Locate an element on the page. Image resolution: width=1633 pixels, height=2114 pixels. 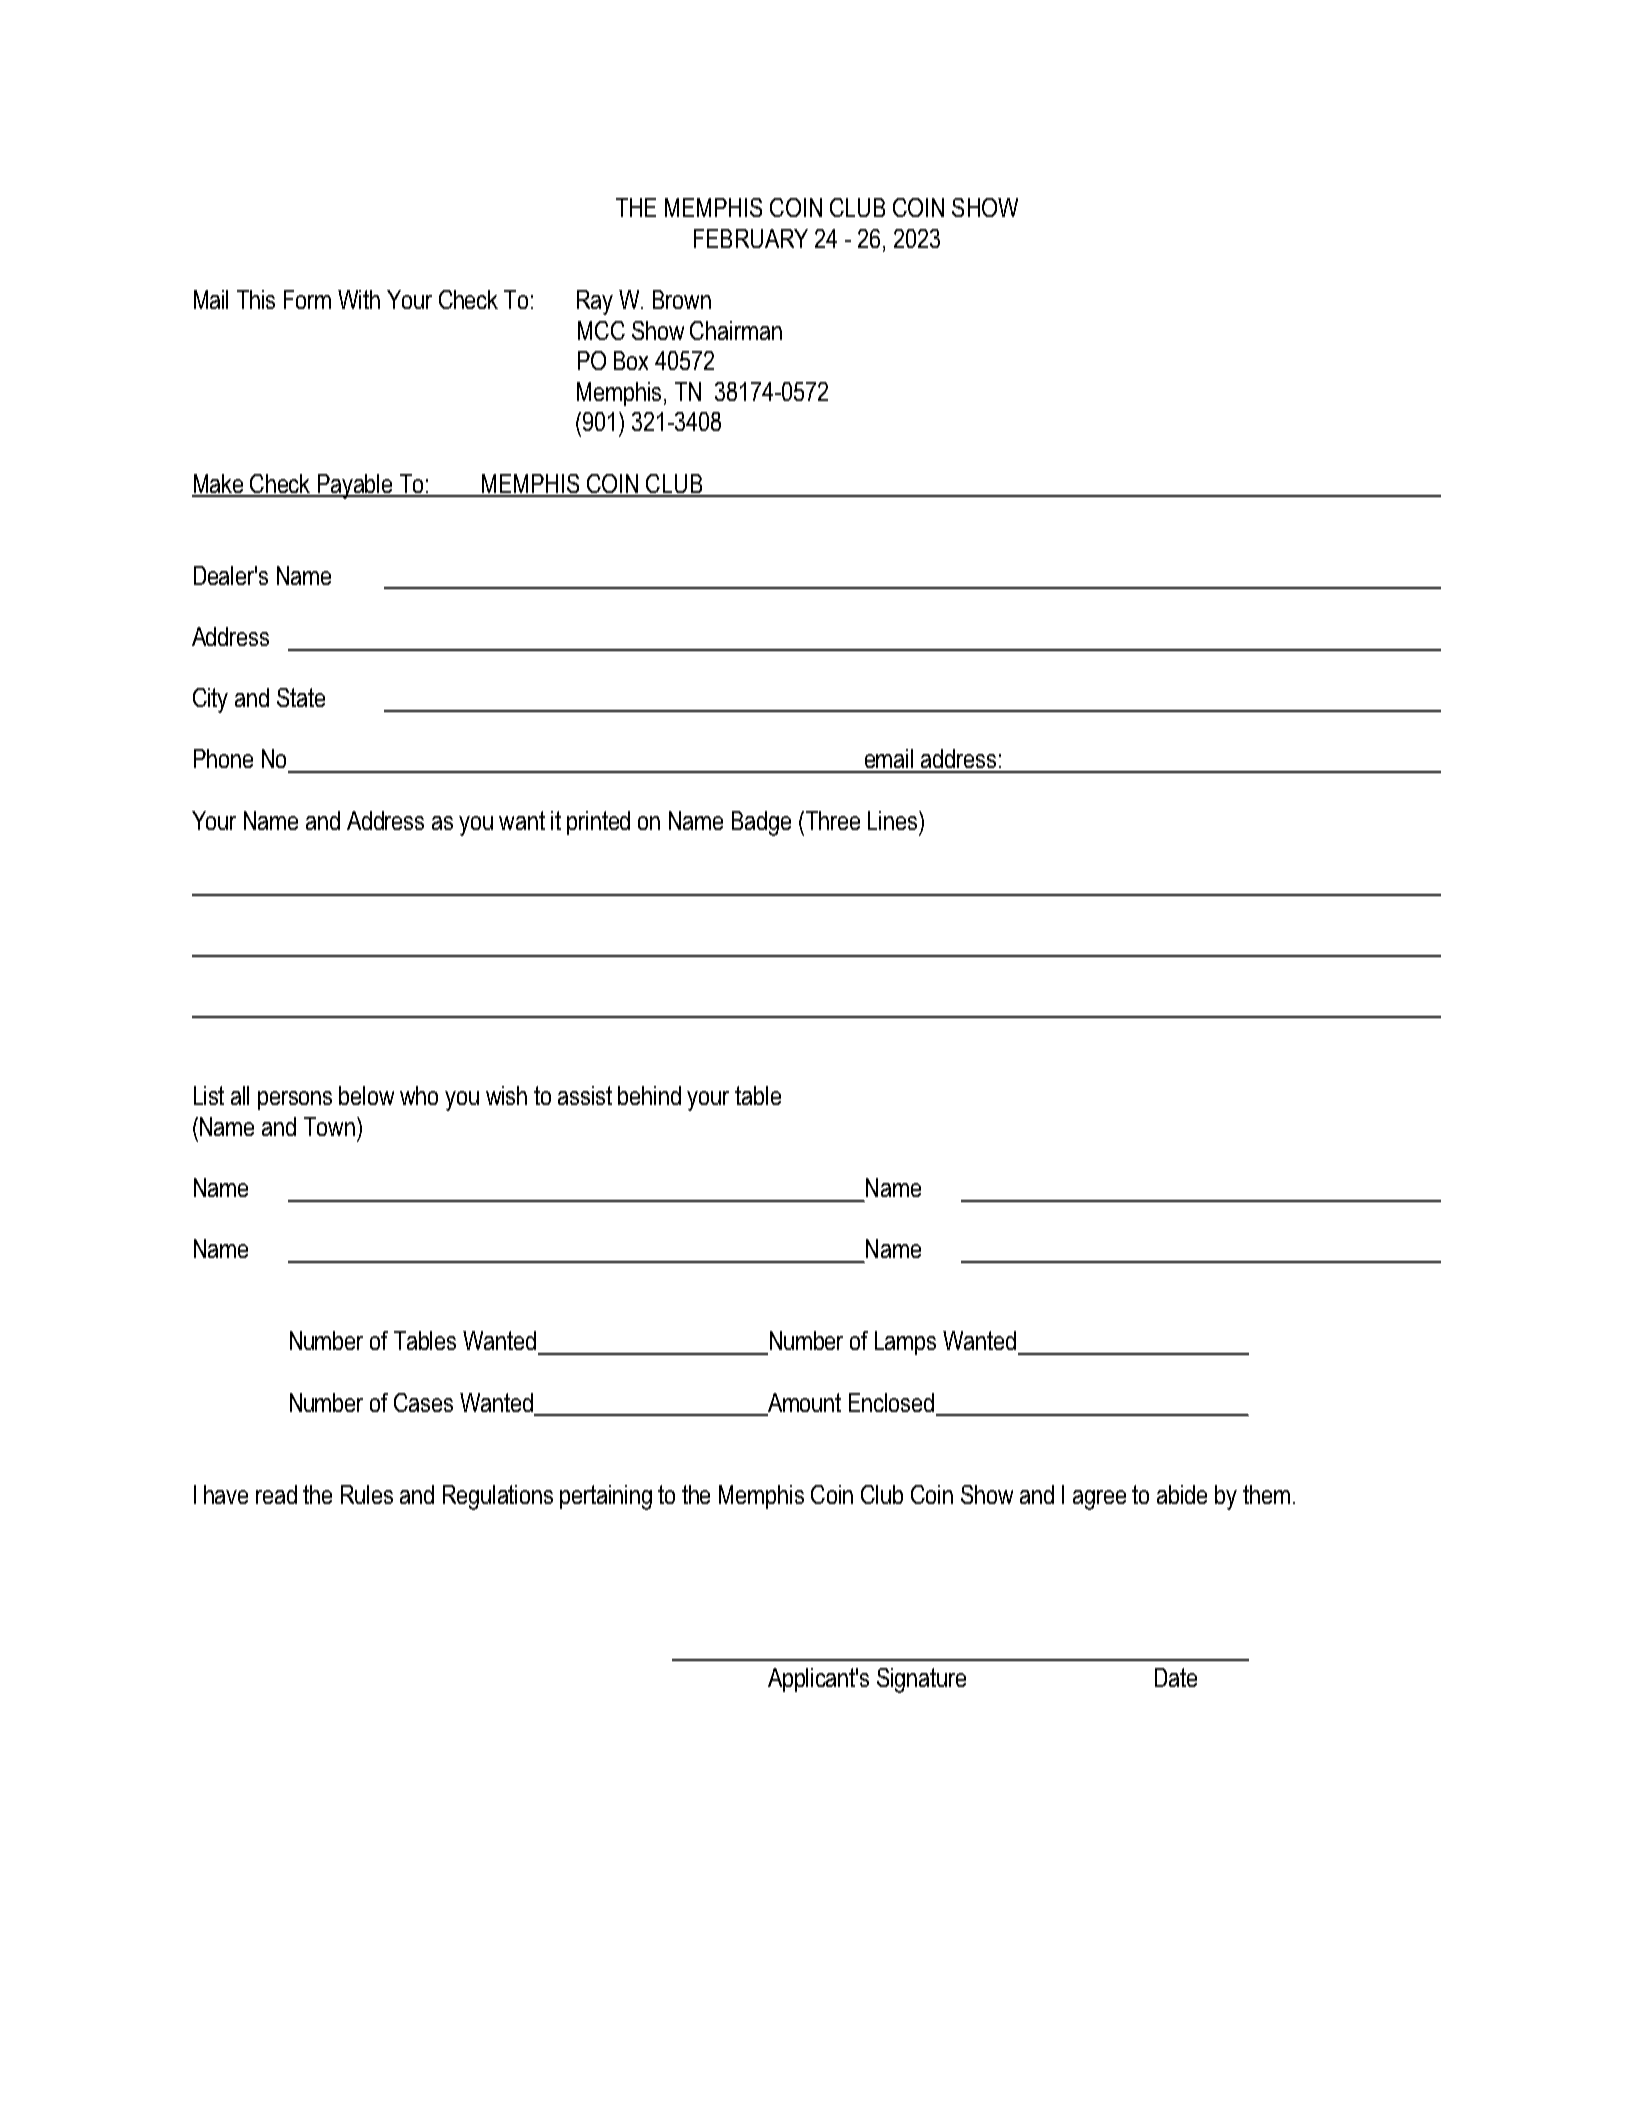
Brown is located at coordinates (682, 299).
